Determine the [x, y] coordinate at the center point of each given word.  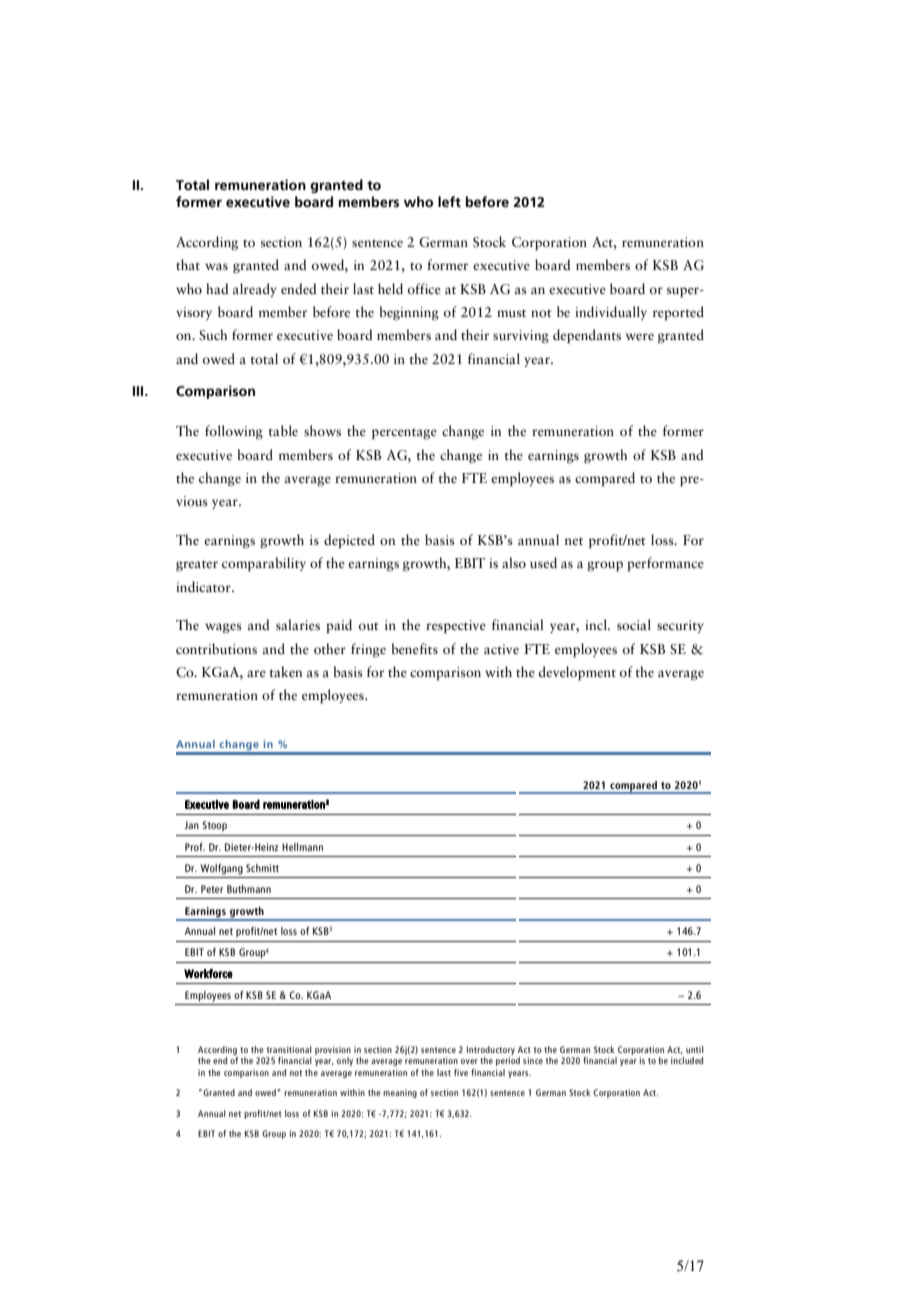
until [695, 1049]
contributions [216, 648]
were [640, 336]
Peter [212, 889]
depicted [349, 541]
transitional [289, 1049]
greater [197, 565]
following [234, 432]
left [449, 201]
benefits [415, 648]
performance [665, 564]
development [577, 673]
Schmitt [262, 868]
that [188, 264]
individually [611, 313]
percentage [404, 434]
